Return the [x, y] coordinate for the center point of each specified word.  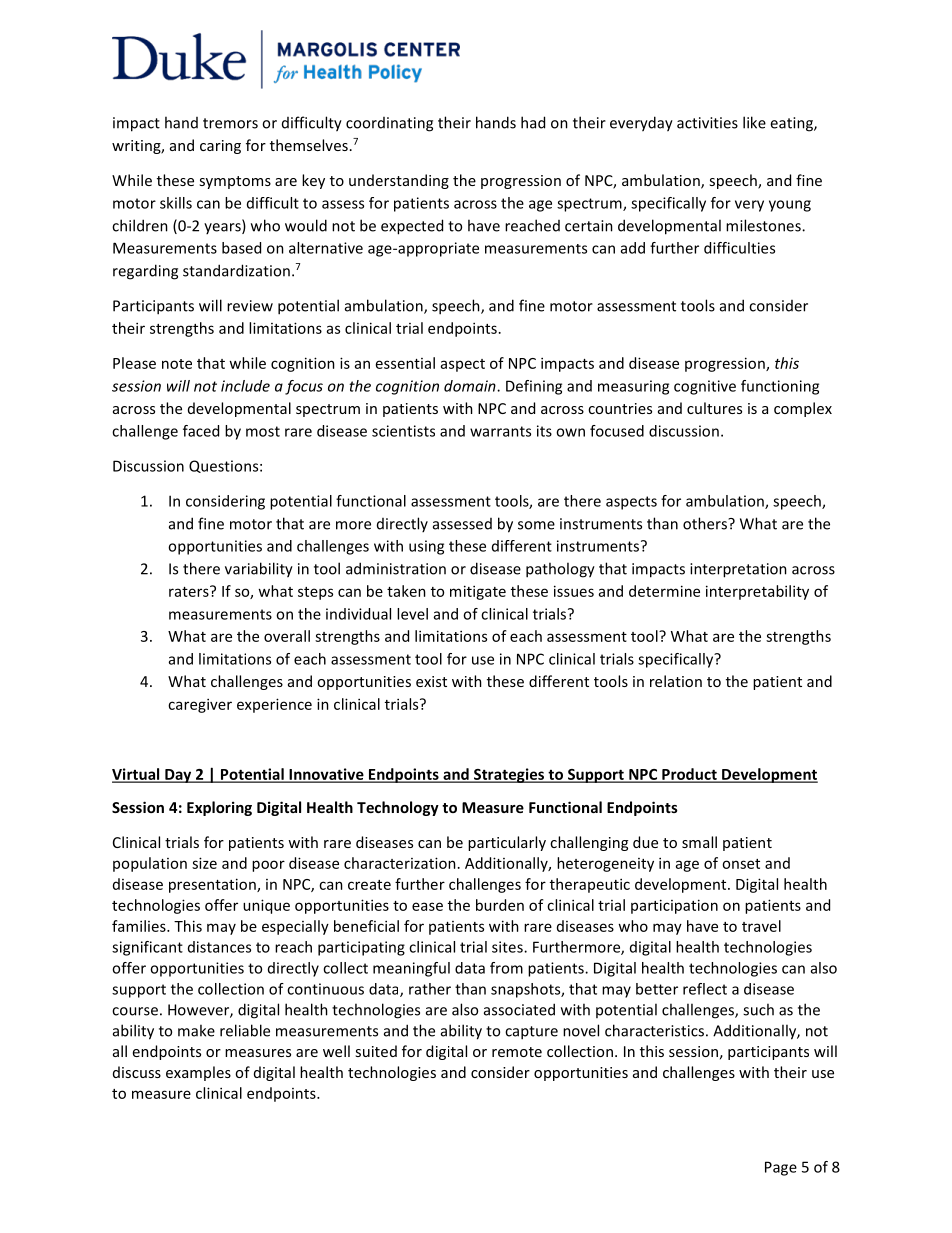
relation [676, 681]
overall [287, 636]
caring [220, 147]
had [533, 122]
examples [198, 1073]
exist [431, 681]
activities [707, 123]
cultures [714, 408]
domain [471, 386]
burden [500, 905]
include [245, 386]
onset [741, 864]
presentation [213, 885]
